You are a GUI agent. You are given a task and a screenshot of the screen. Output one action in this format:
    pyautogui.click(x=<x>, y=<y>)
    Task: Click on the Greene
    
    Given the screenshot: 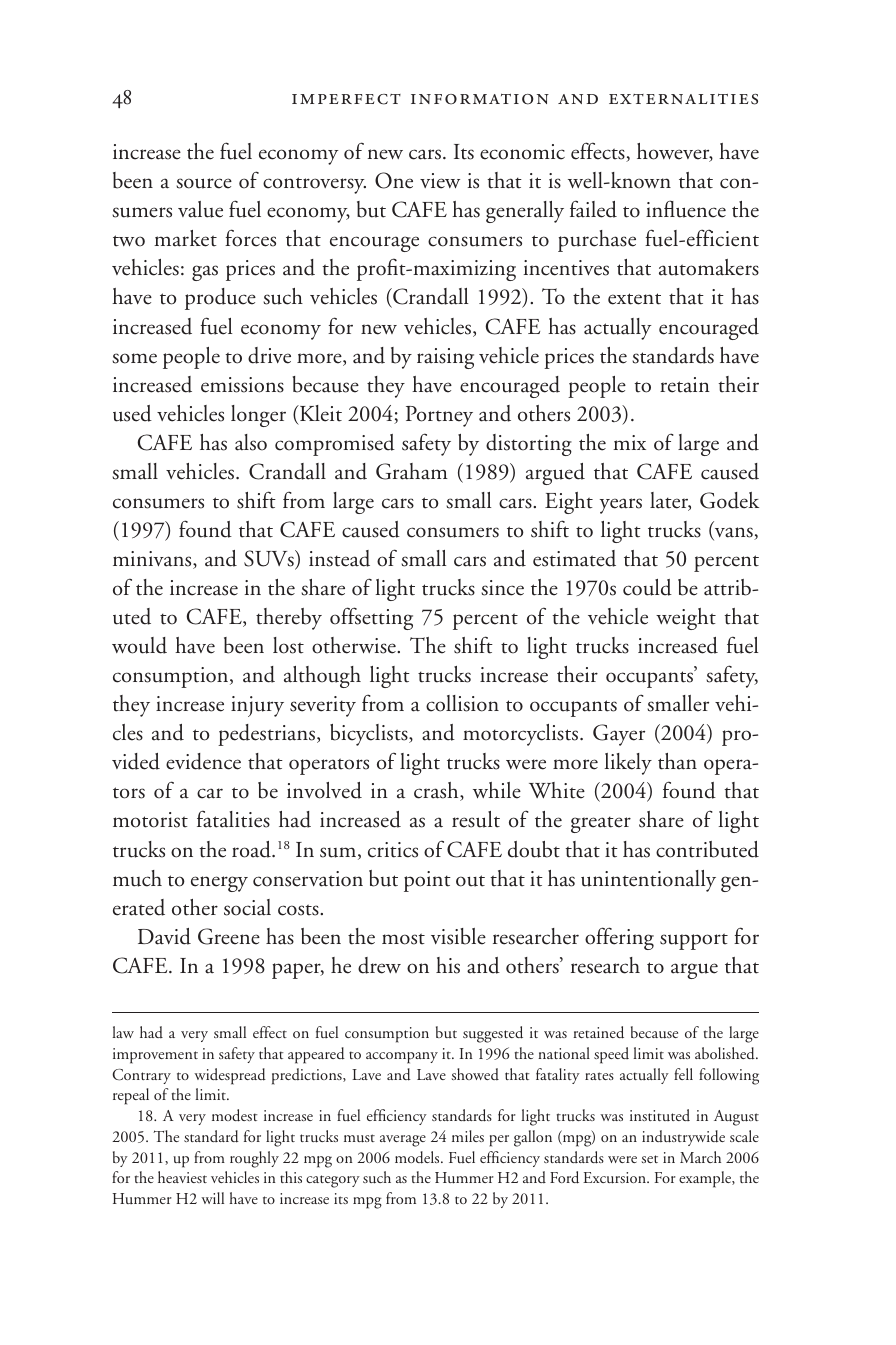 What is the action you would take?
    pyautogui.click(x=229, y=936)
